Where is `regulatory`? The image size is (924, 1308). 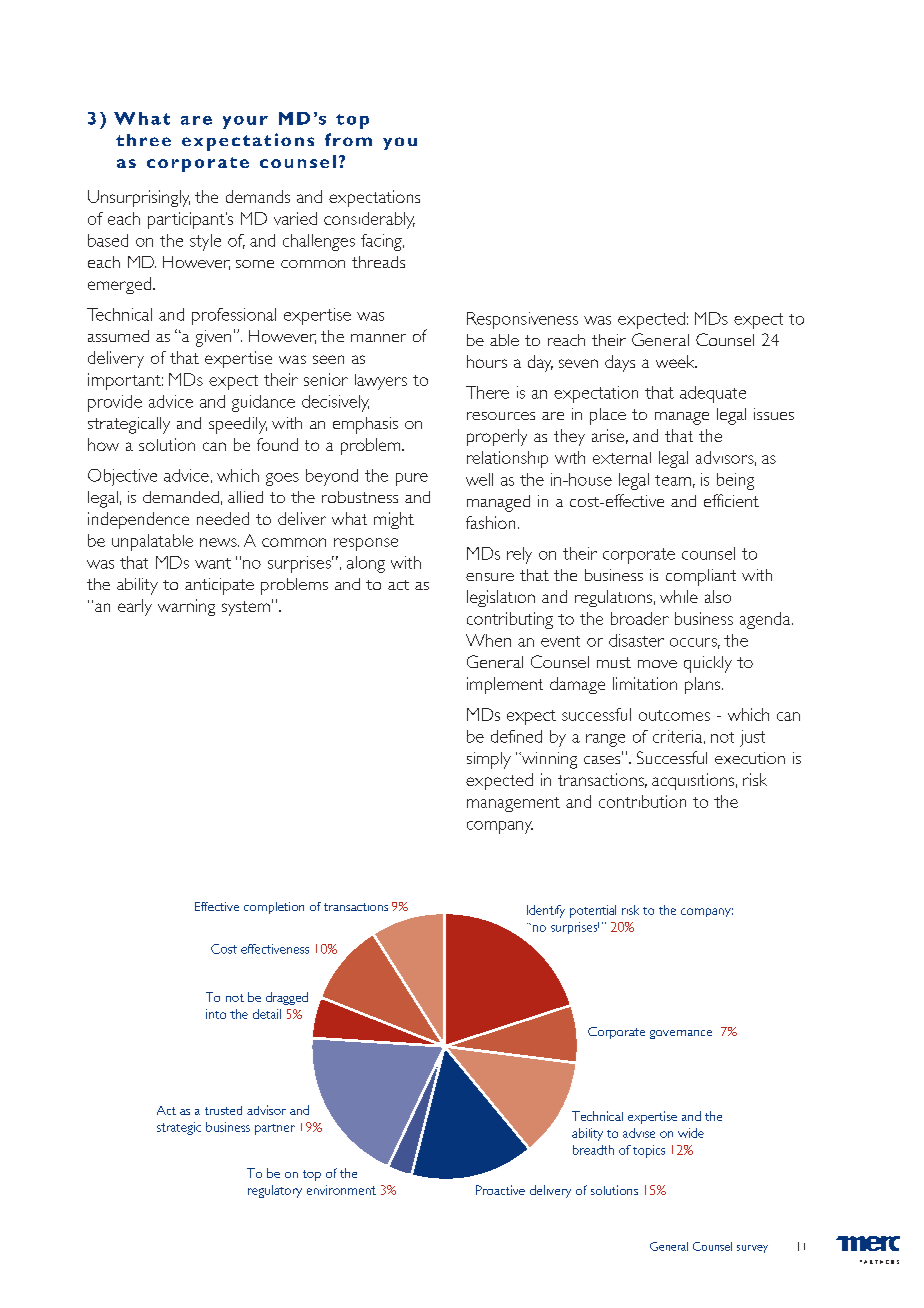 regulatory is located at coordinates (275, 1191).
